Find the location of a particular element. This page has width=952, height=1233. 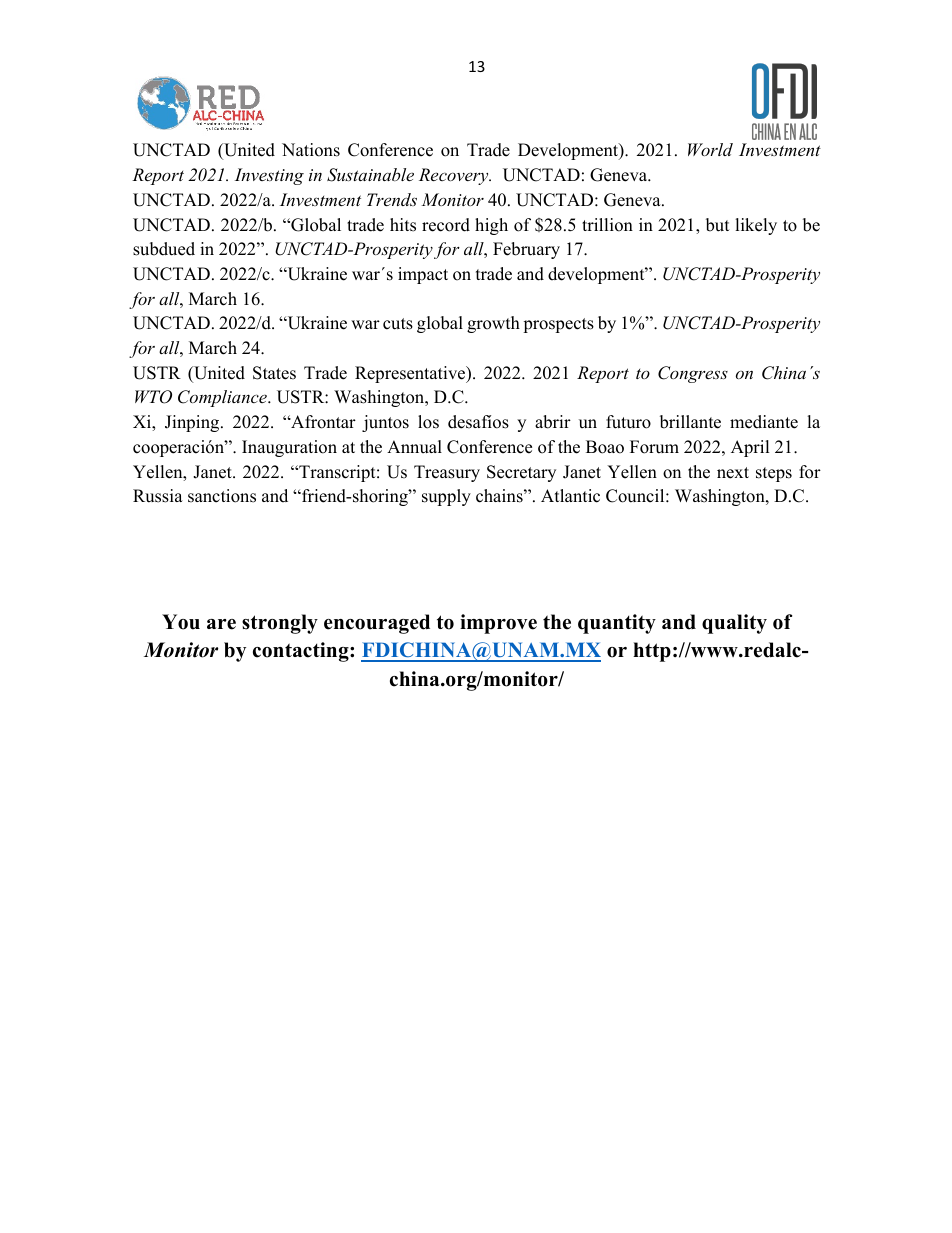

are is located at coordinates (221, 624).
